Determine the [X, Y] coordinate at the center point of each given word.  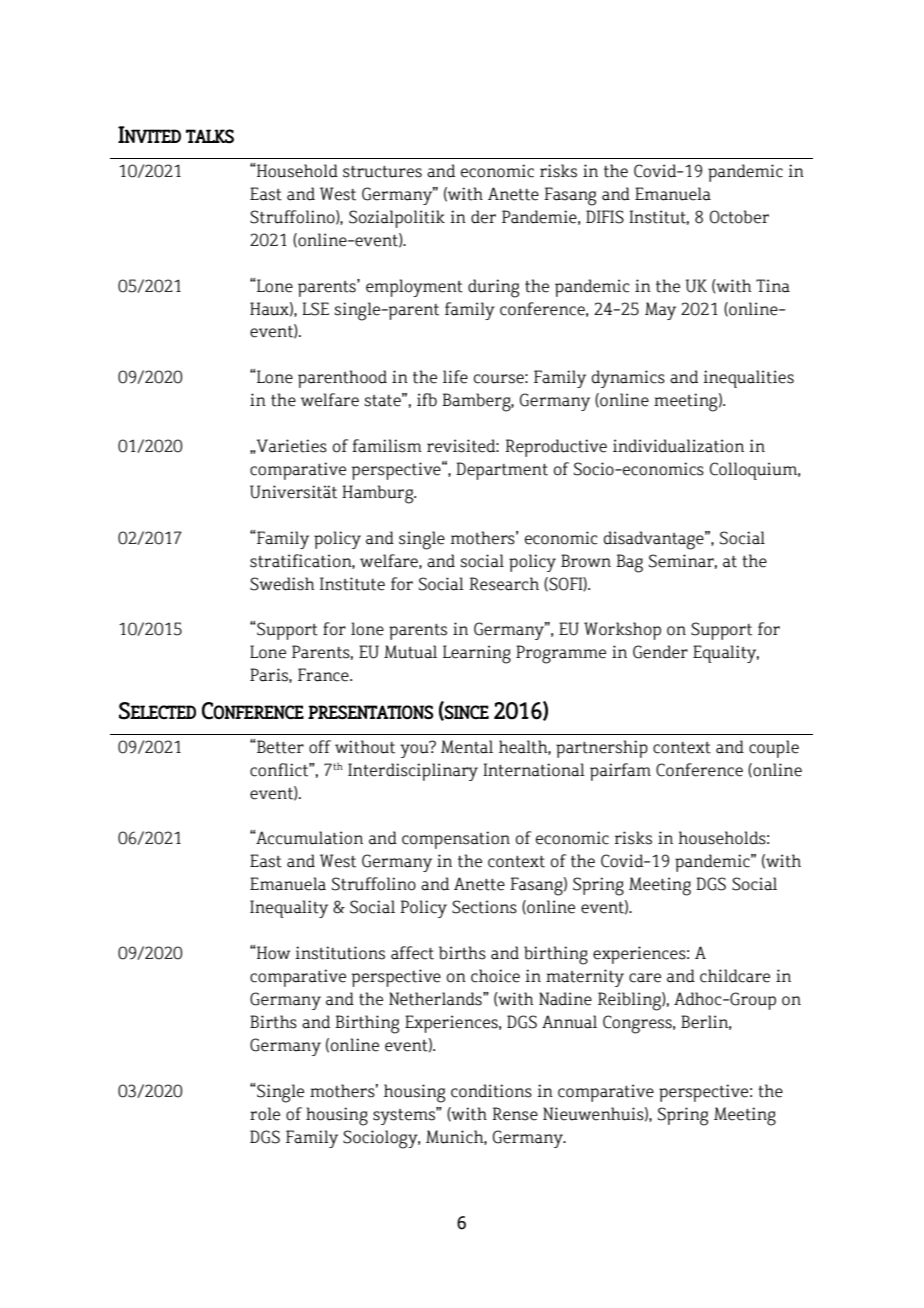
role [265, 1114]
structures [382, 172]
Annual [569, 1022]
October [739, 217]
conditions [491, 1091]
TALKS [210, 136]
